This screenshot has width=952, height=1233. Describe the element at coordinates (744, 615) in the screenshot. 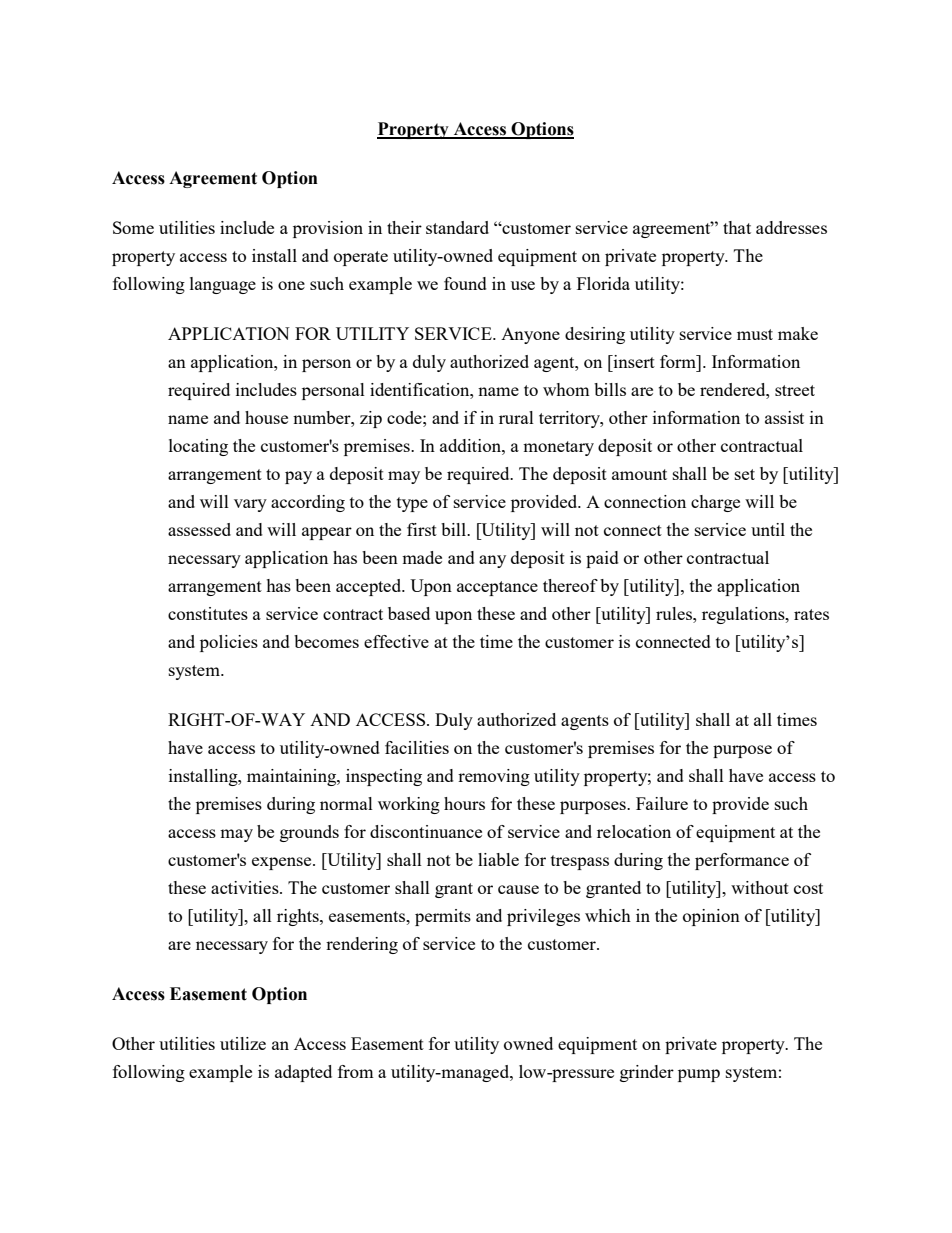

I see `regulations` at that location.
